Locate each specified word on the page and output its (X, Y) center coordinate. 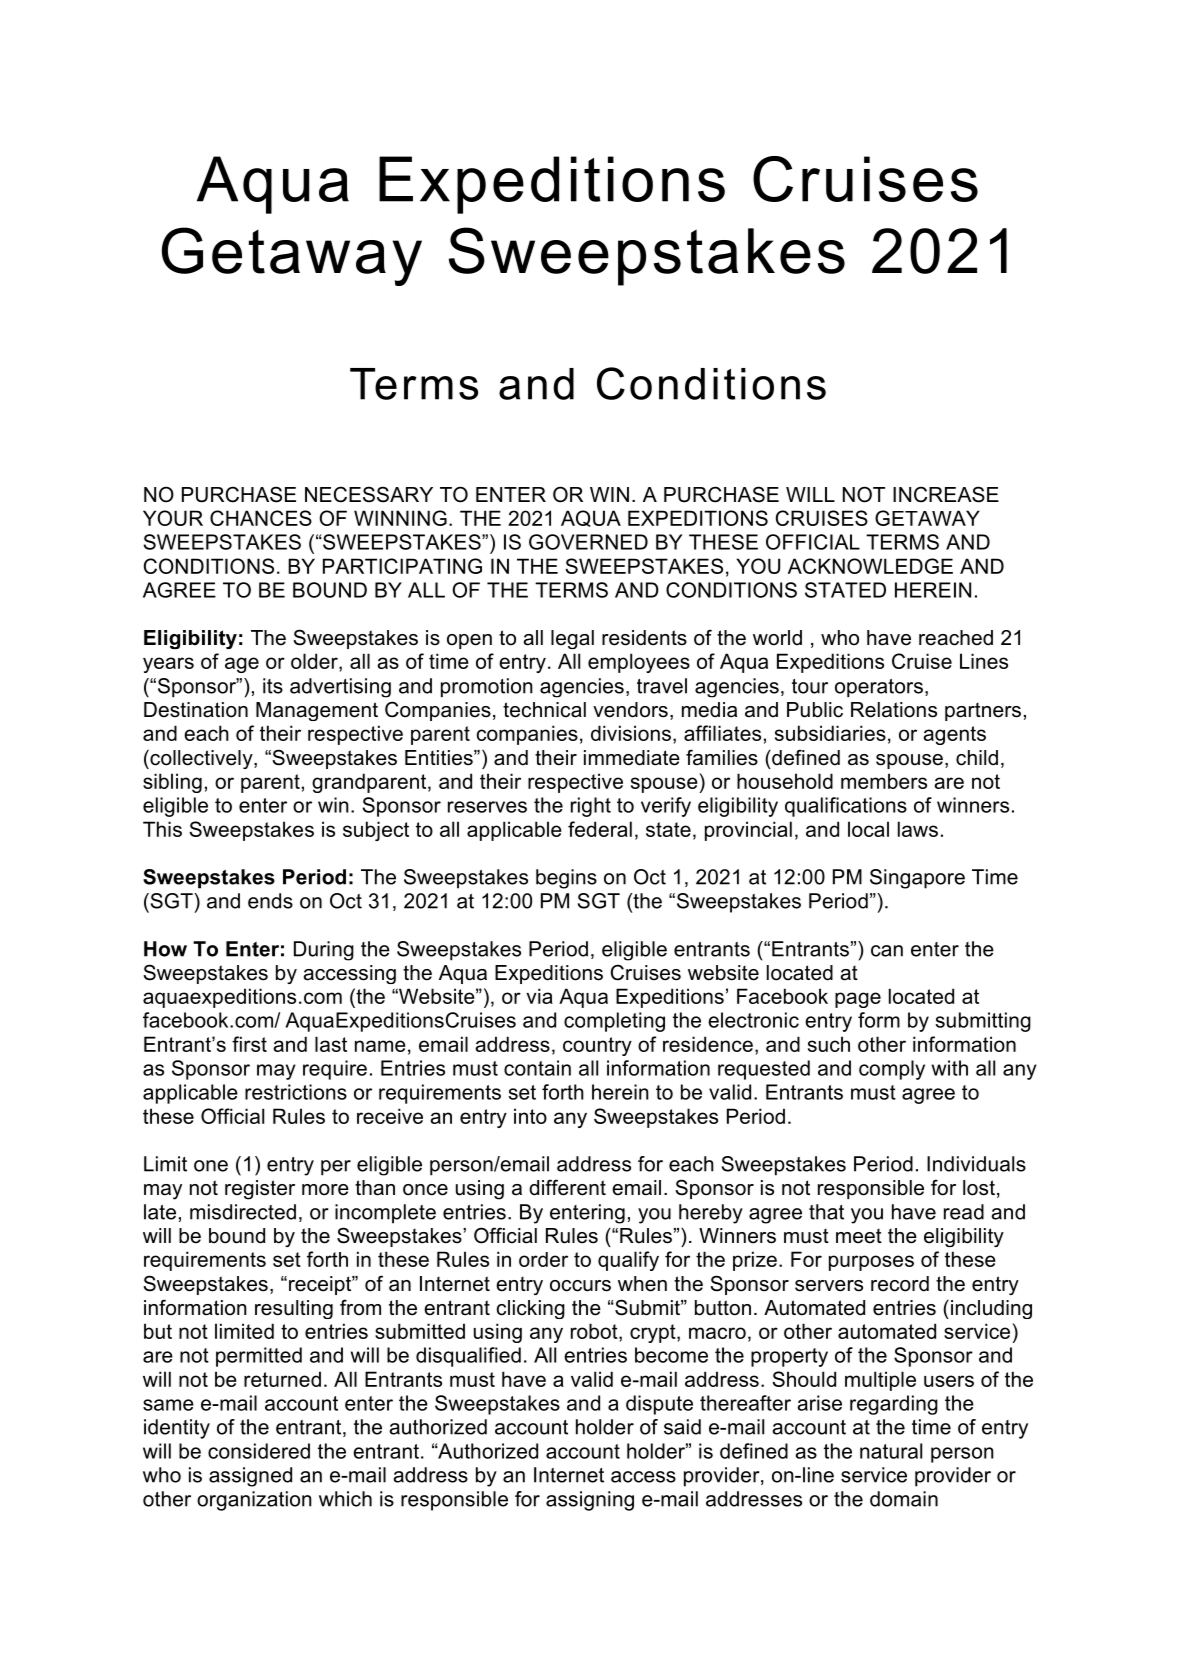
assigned (250, 1477)
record (900, 1284)
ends (270, 901)
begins (566, 879)
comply (892, 1070)
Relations (894, 710)
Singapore (917, 879)
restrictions (296, 1092)
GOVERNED (588, 542)
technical (544, 710)
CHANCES (261, 518)
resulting (294, 1309)
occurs (580, 1286)
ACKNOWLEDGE (870, 566)
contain (537, 1068)
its (273, 686)
